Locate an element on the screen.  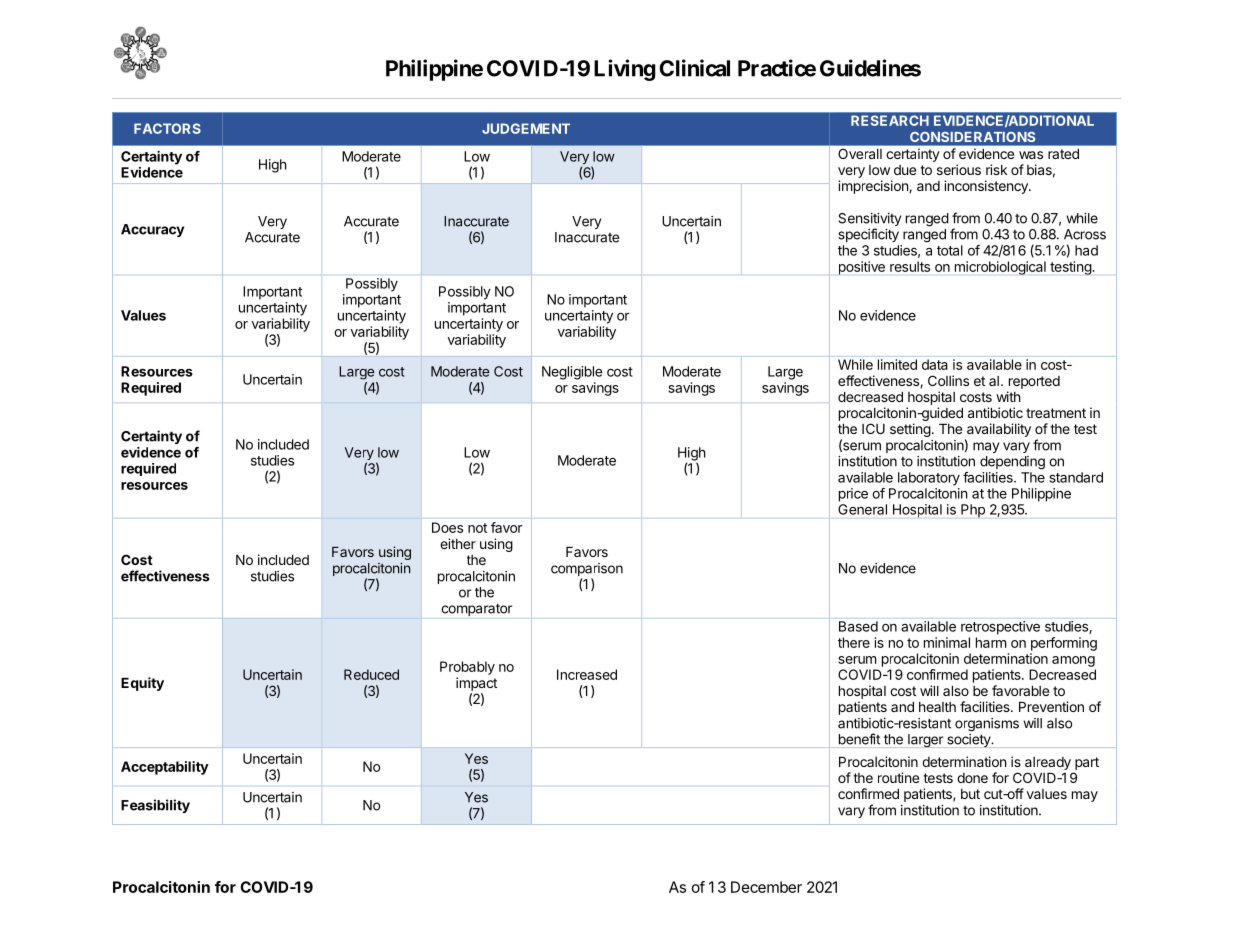
laboratory is located at coordinates (929, 479).
